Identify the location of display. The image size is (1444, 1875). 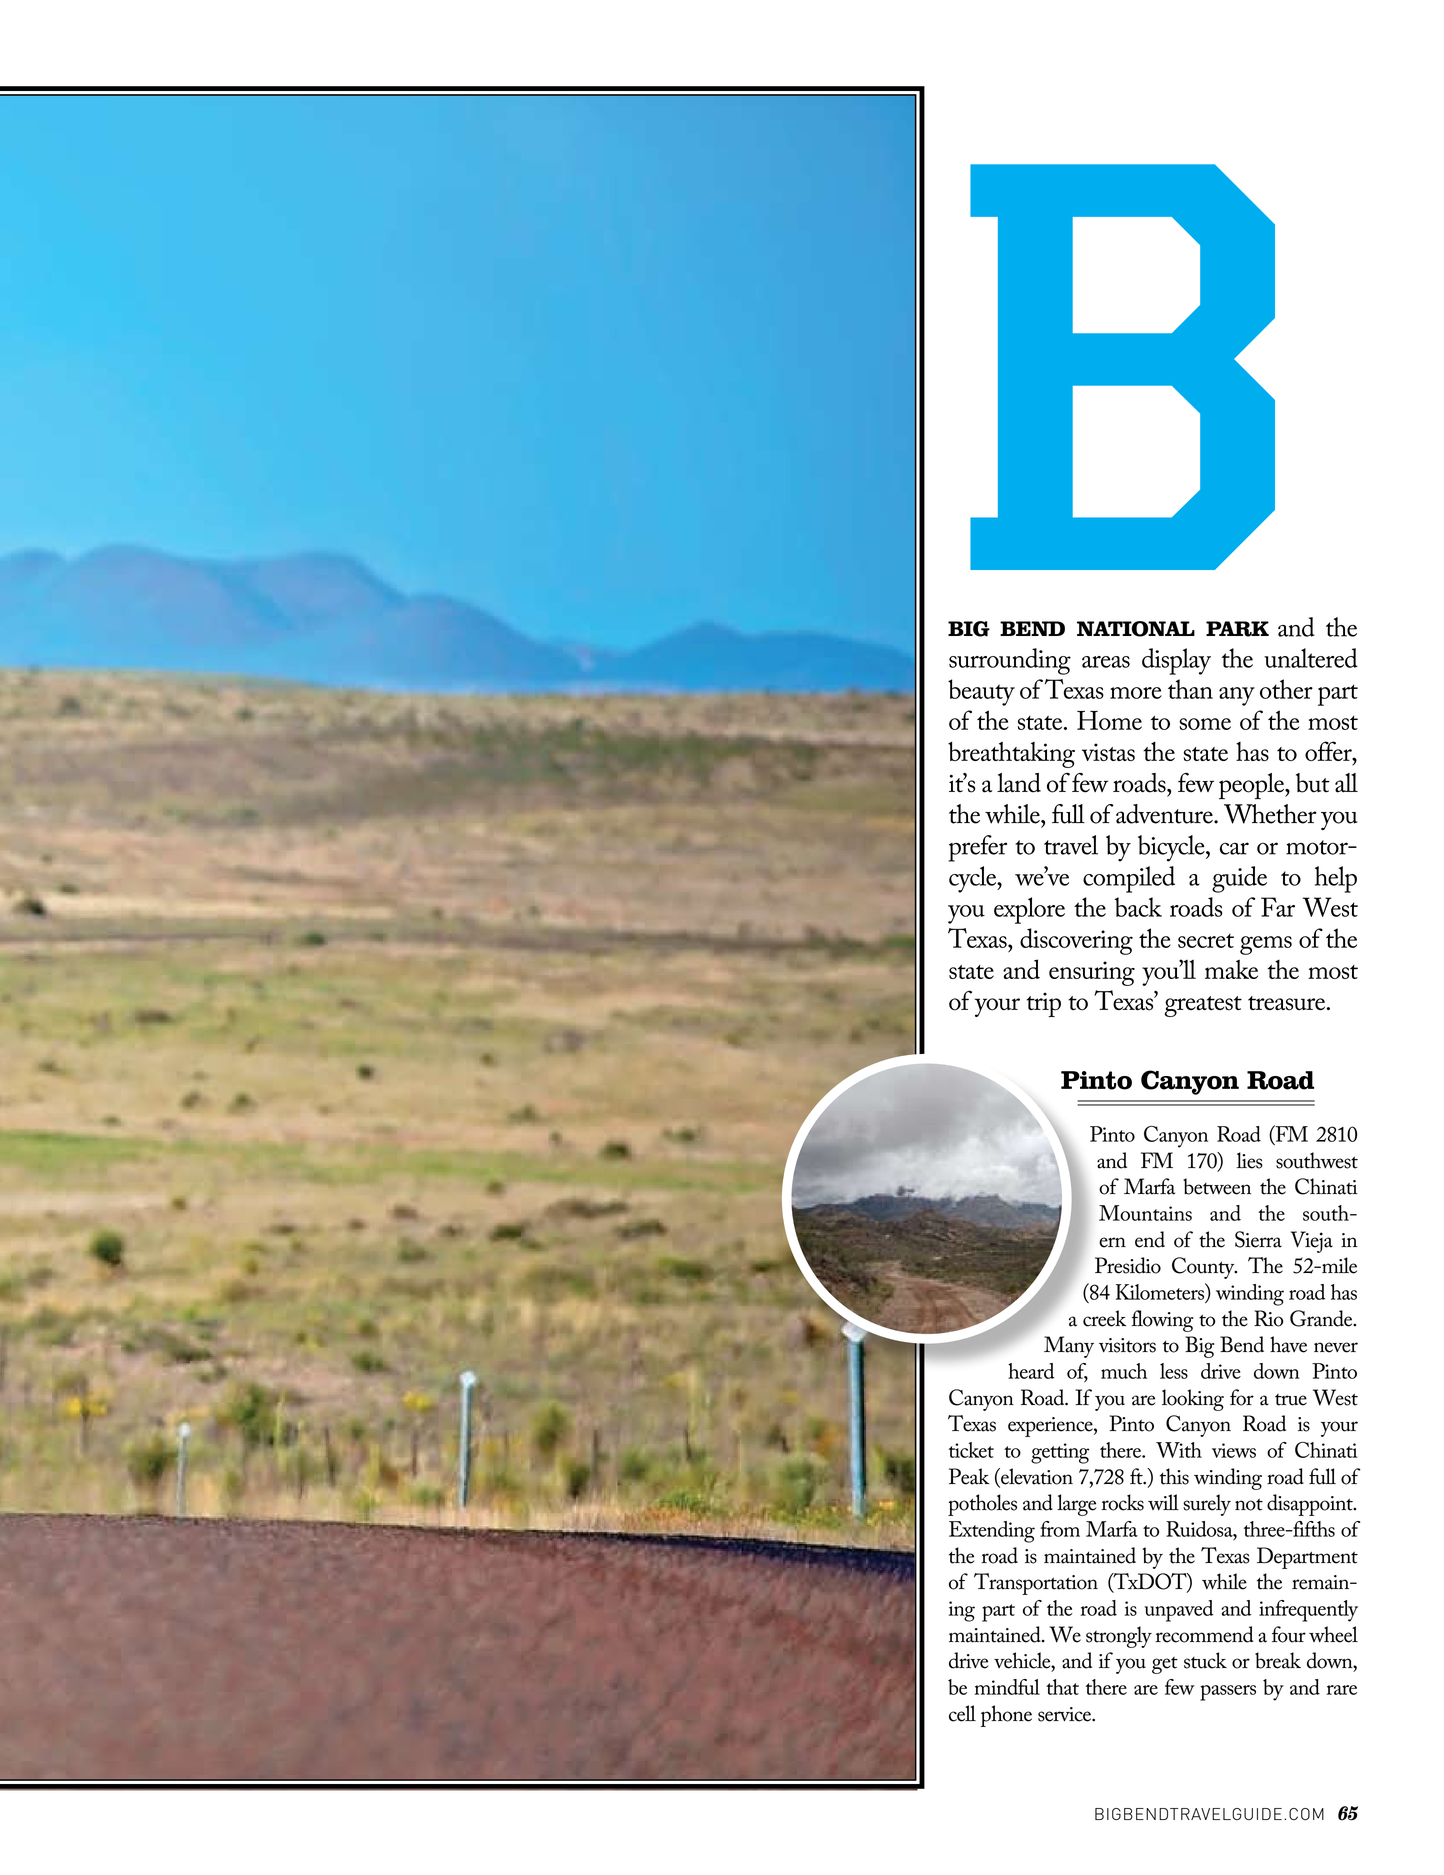
(1176, 661).
